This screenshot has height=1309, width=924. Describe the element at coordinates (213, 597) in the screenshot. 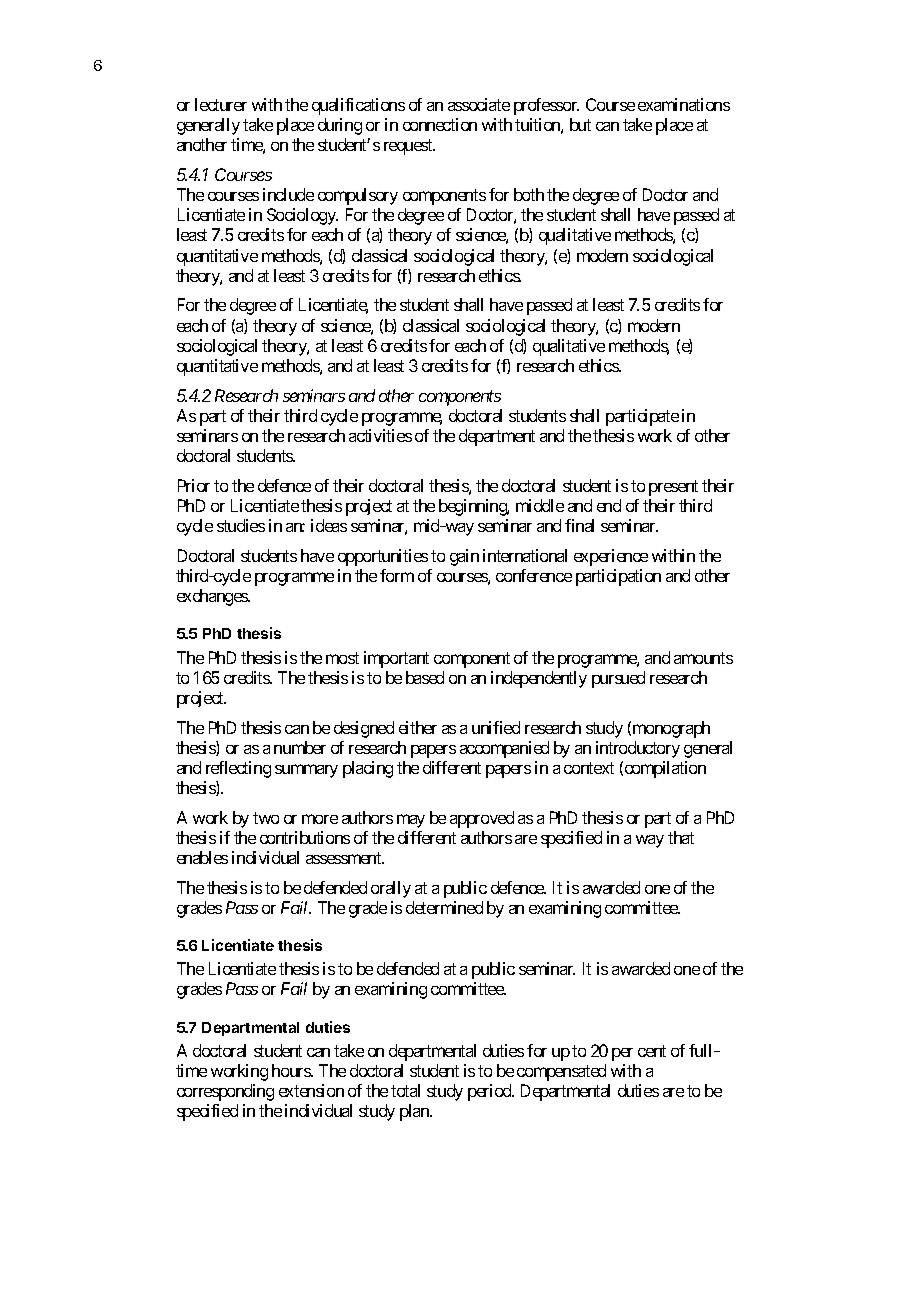

I see `exchanges` at that location.
